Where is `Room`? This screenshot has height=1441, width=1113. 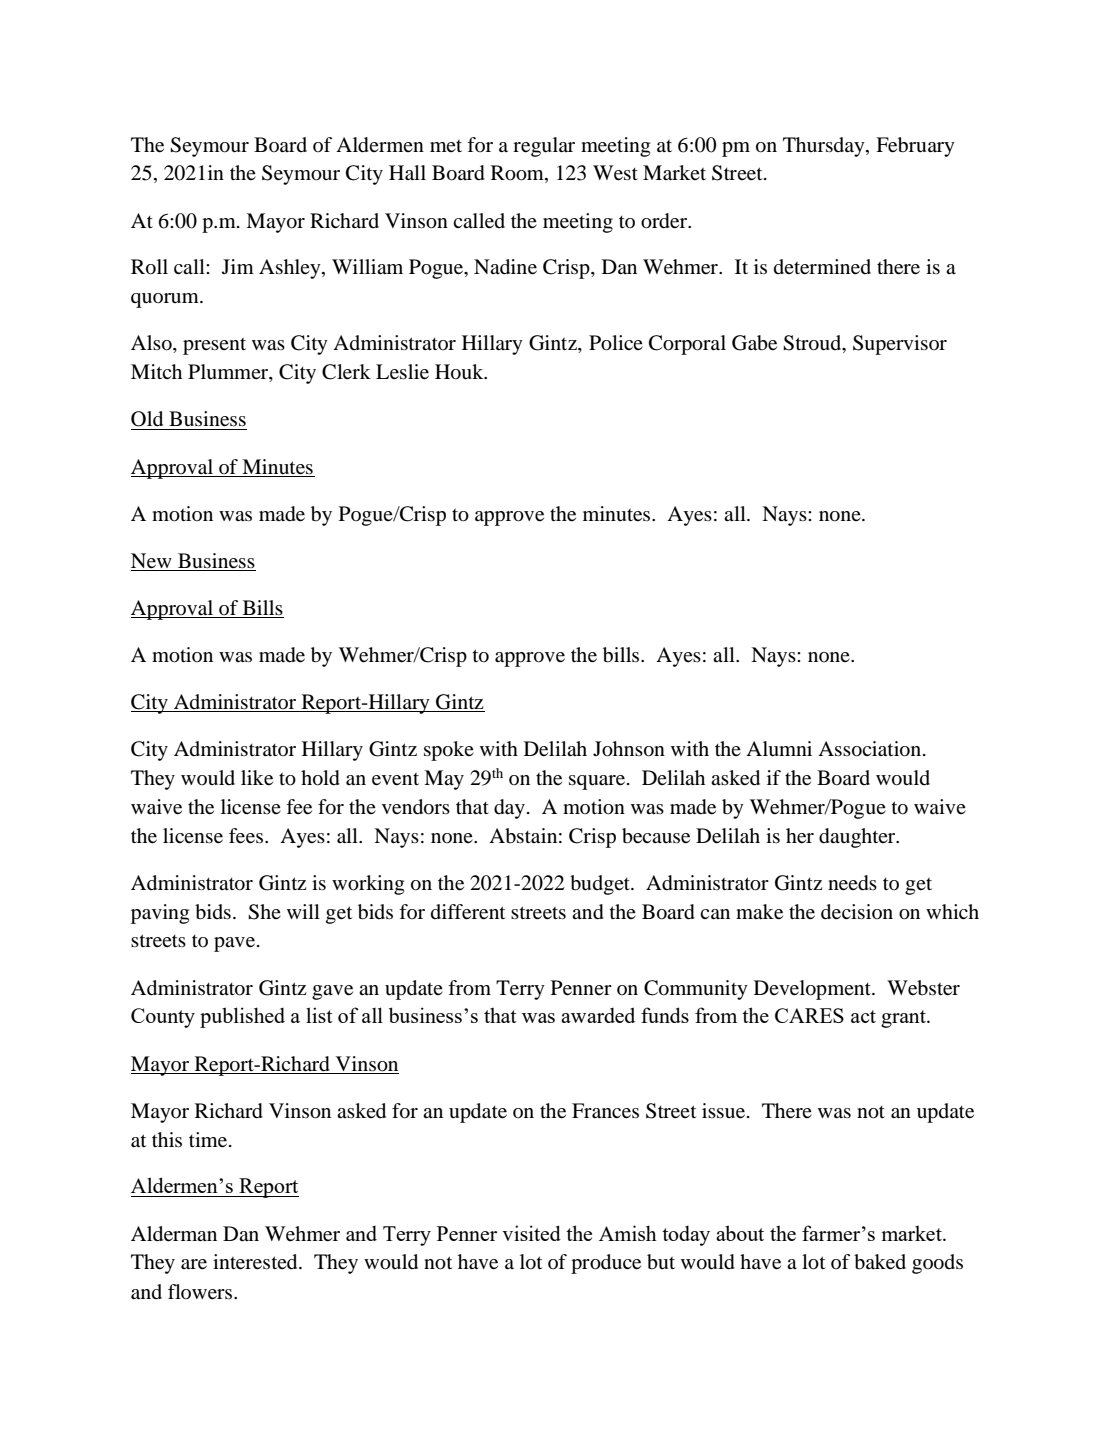
Room is located at coordinates (518, 174).
